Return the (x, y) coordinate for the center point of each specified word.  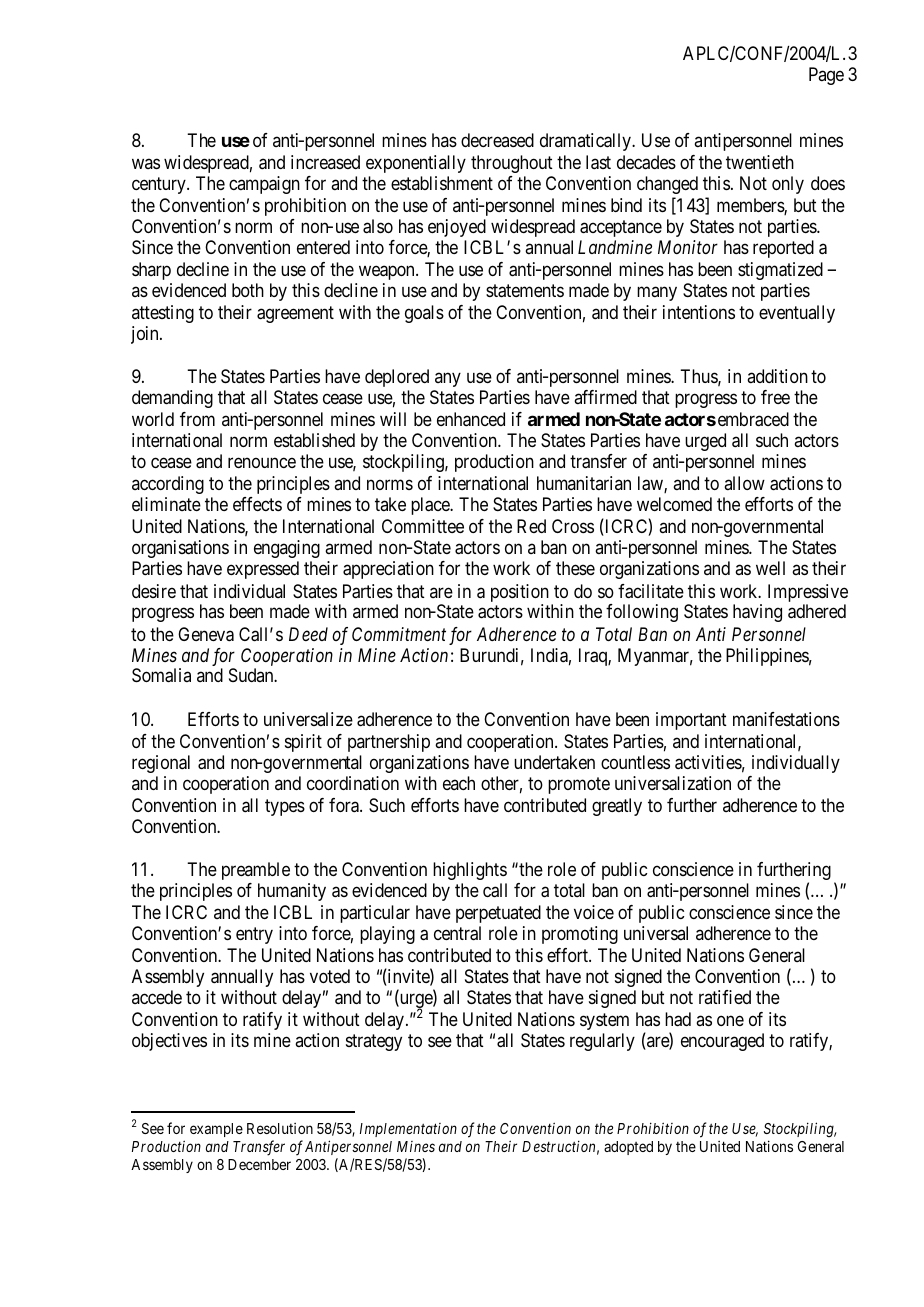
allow (744, 483)
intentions (699, 312)
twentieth (760, 162)
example (216, 1130)
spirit (303, 743)
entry (254, 935)
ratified (725, 997)
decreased (497, 140)
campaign (264, 185)
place (431, 506)
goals (424, 314)
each (459, 783)
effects (257, 504)
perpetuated (498, 914)
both (248, 290)
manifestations (786, 719)
